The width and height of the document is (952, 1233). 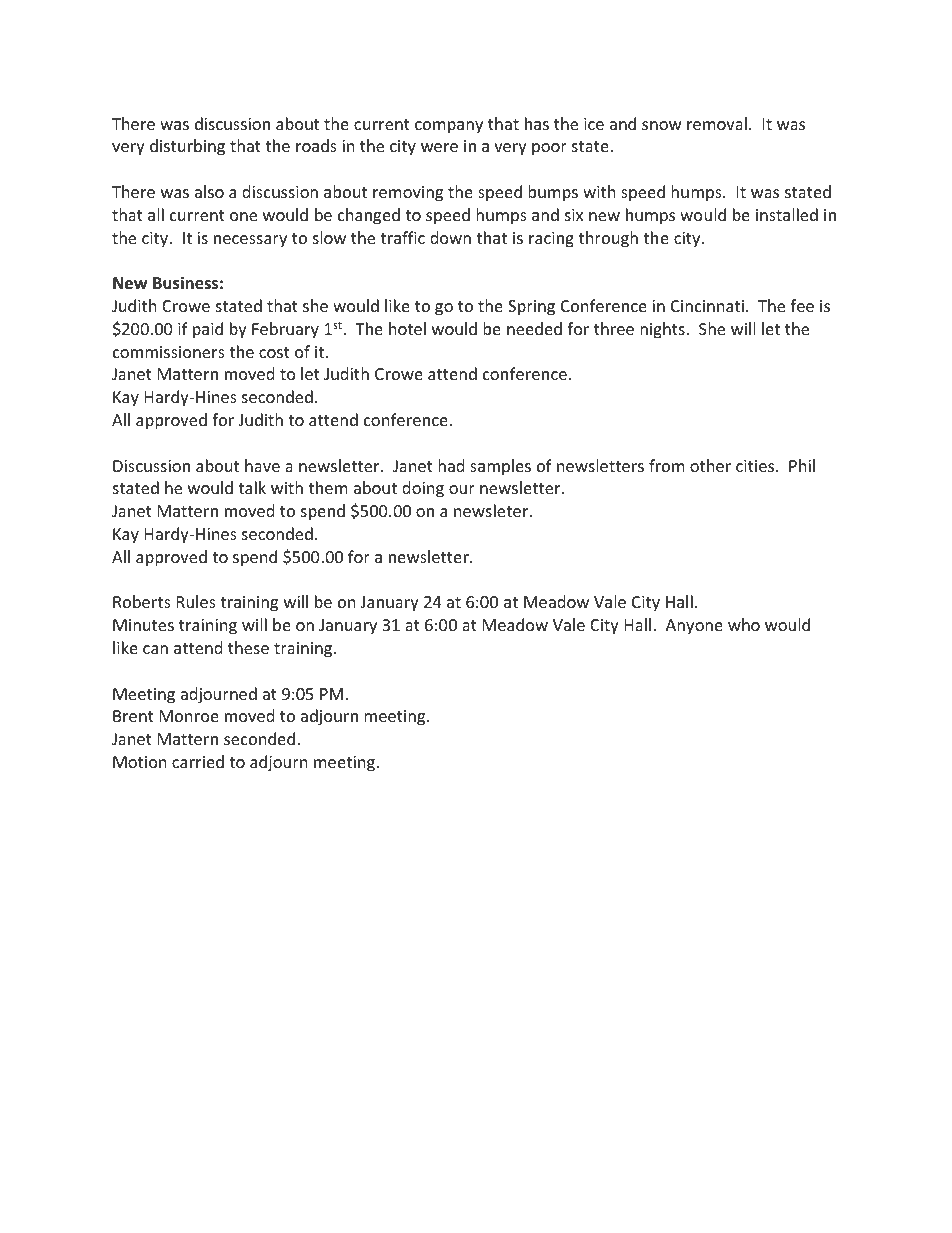 I want to click on carried, so click(x=198, y=761).
